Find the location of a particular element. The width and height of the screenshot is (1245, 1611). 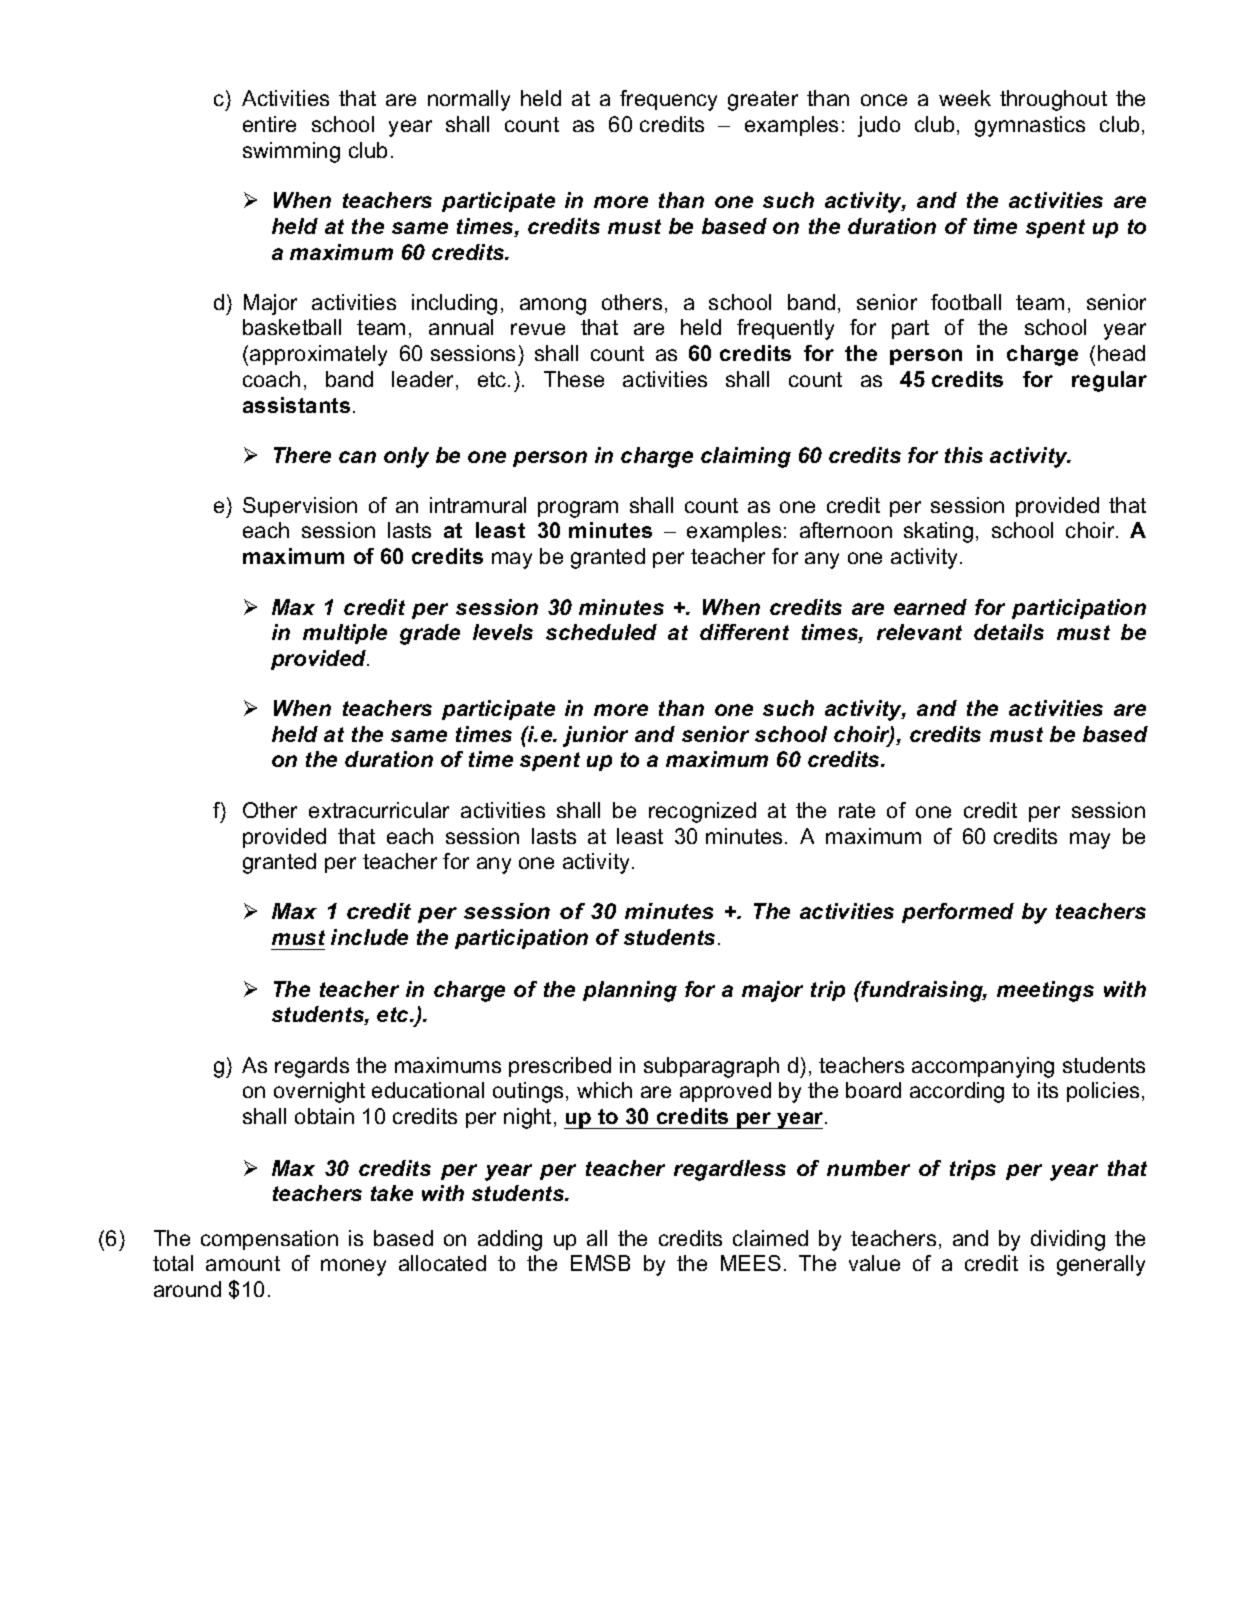

frequency is located at coordinates (668, 100).
